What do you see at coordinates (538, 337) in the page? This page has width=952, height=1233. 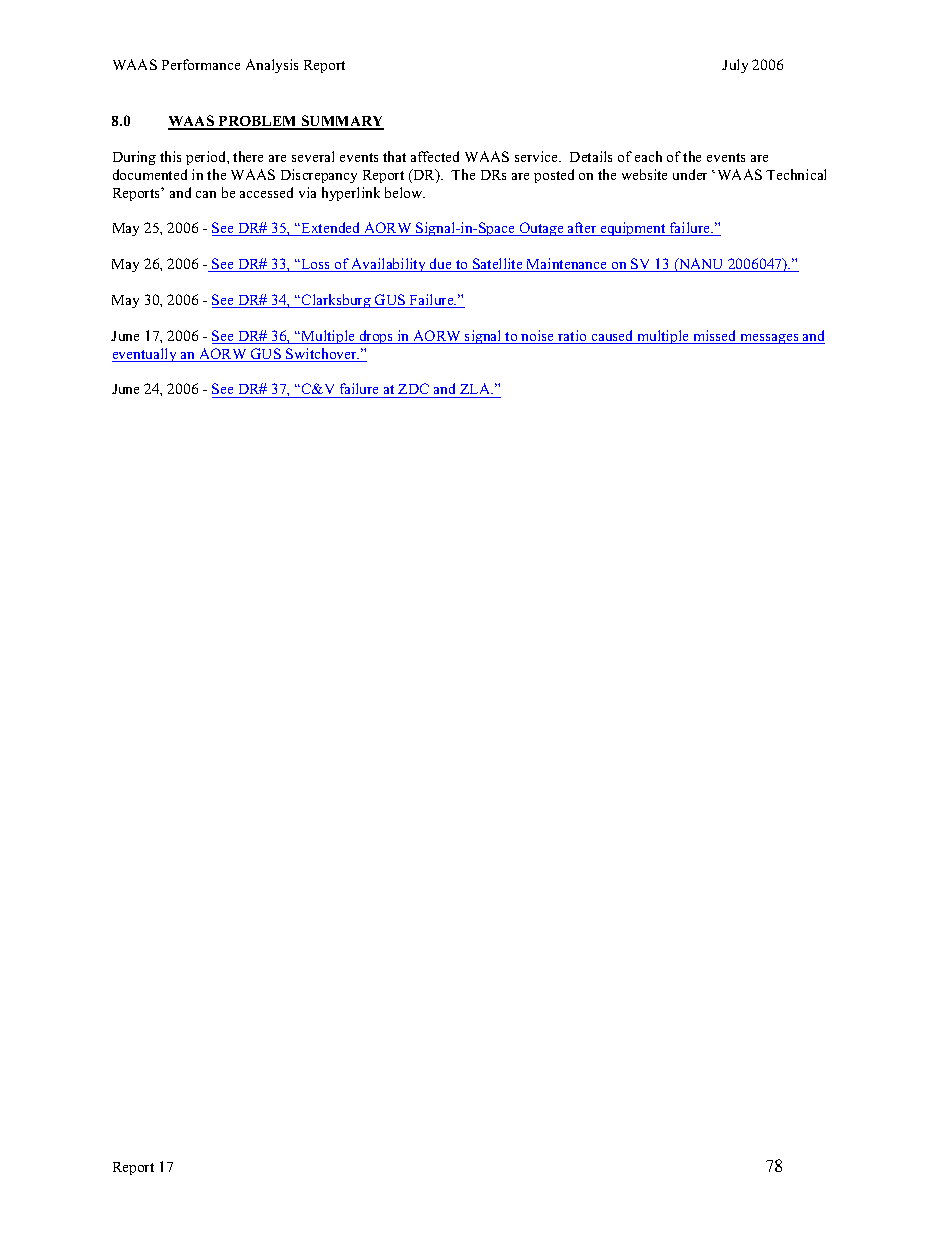 I see `noise` at bounding box center [538, 337].
